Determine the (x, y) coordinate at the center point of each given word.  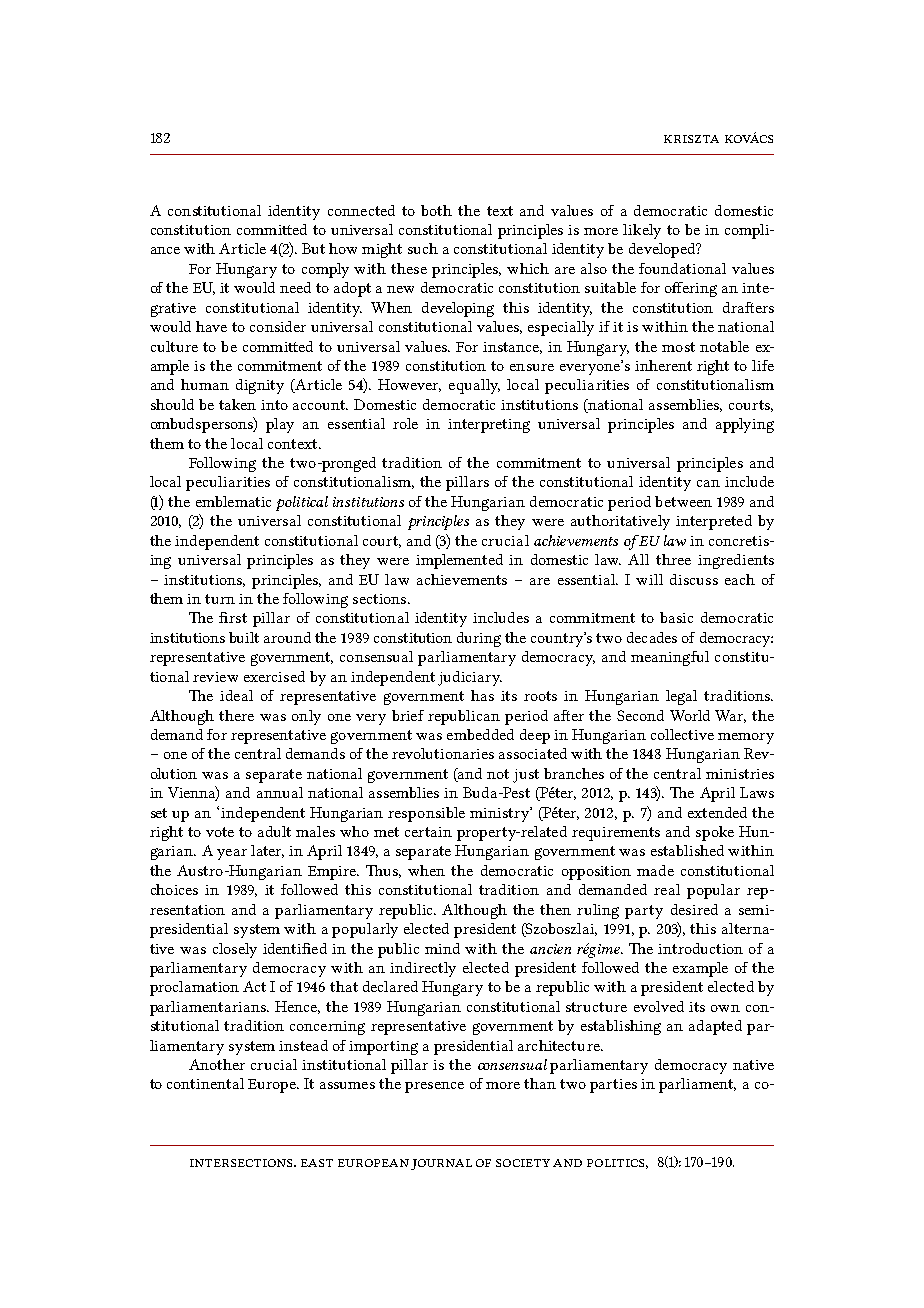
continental (205, 1083)
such (423, 248)
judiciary (470, 678)
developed (663, 250)
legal (681, 697)
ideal (236, 695)
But (313, 248)
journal (441, 1164)
